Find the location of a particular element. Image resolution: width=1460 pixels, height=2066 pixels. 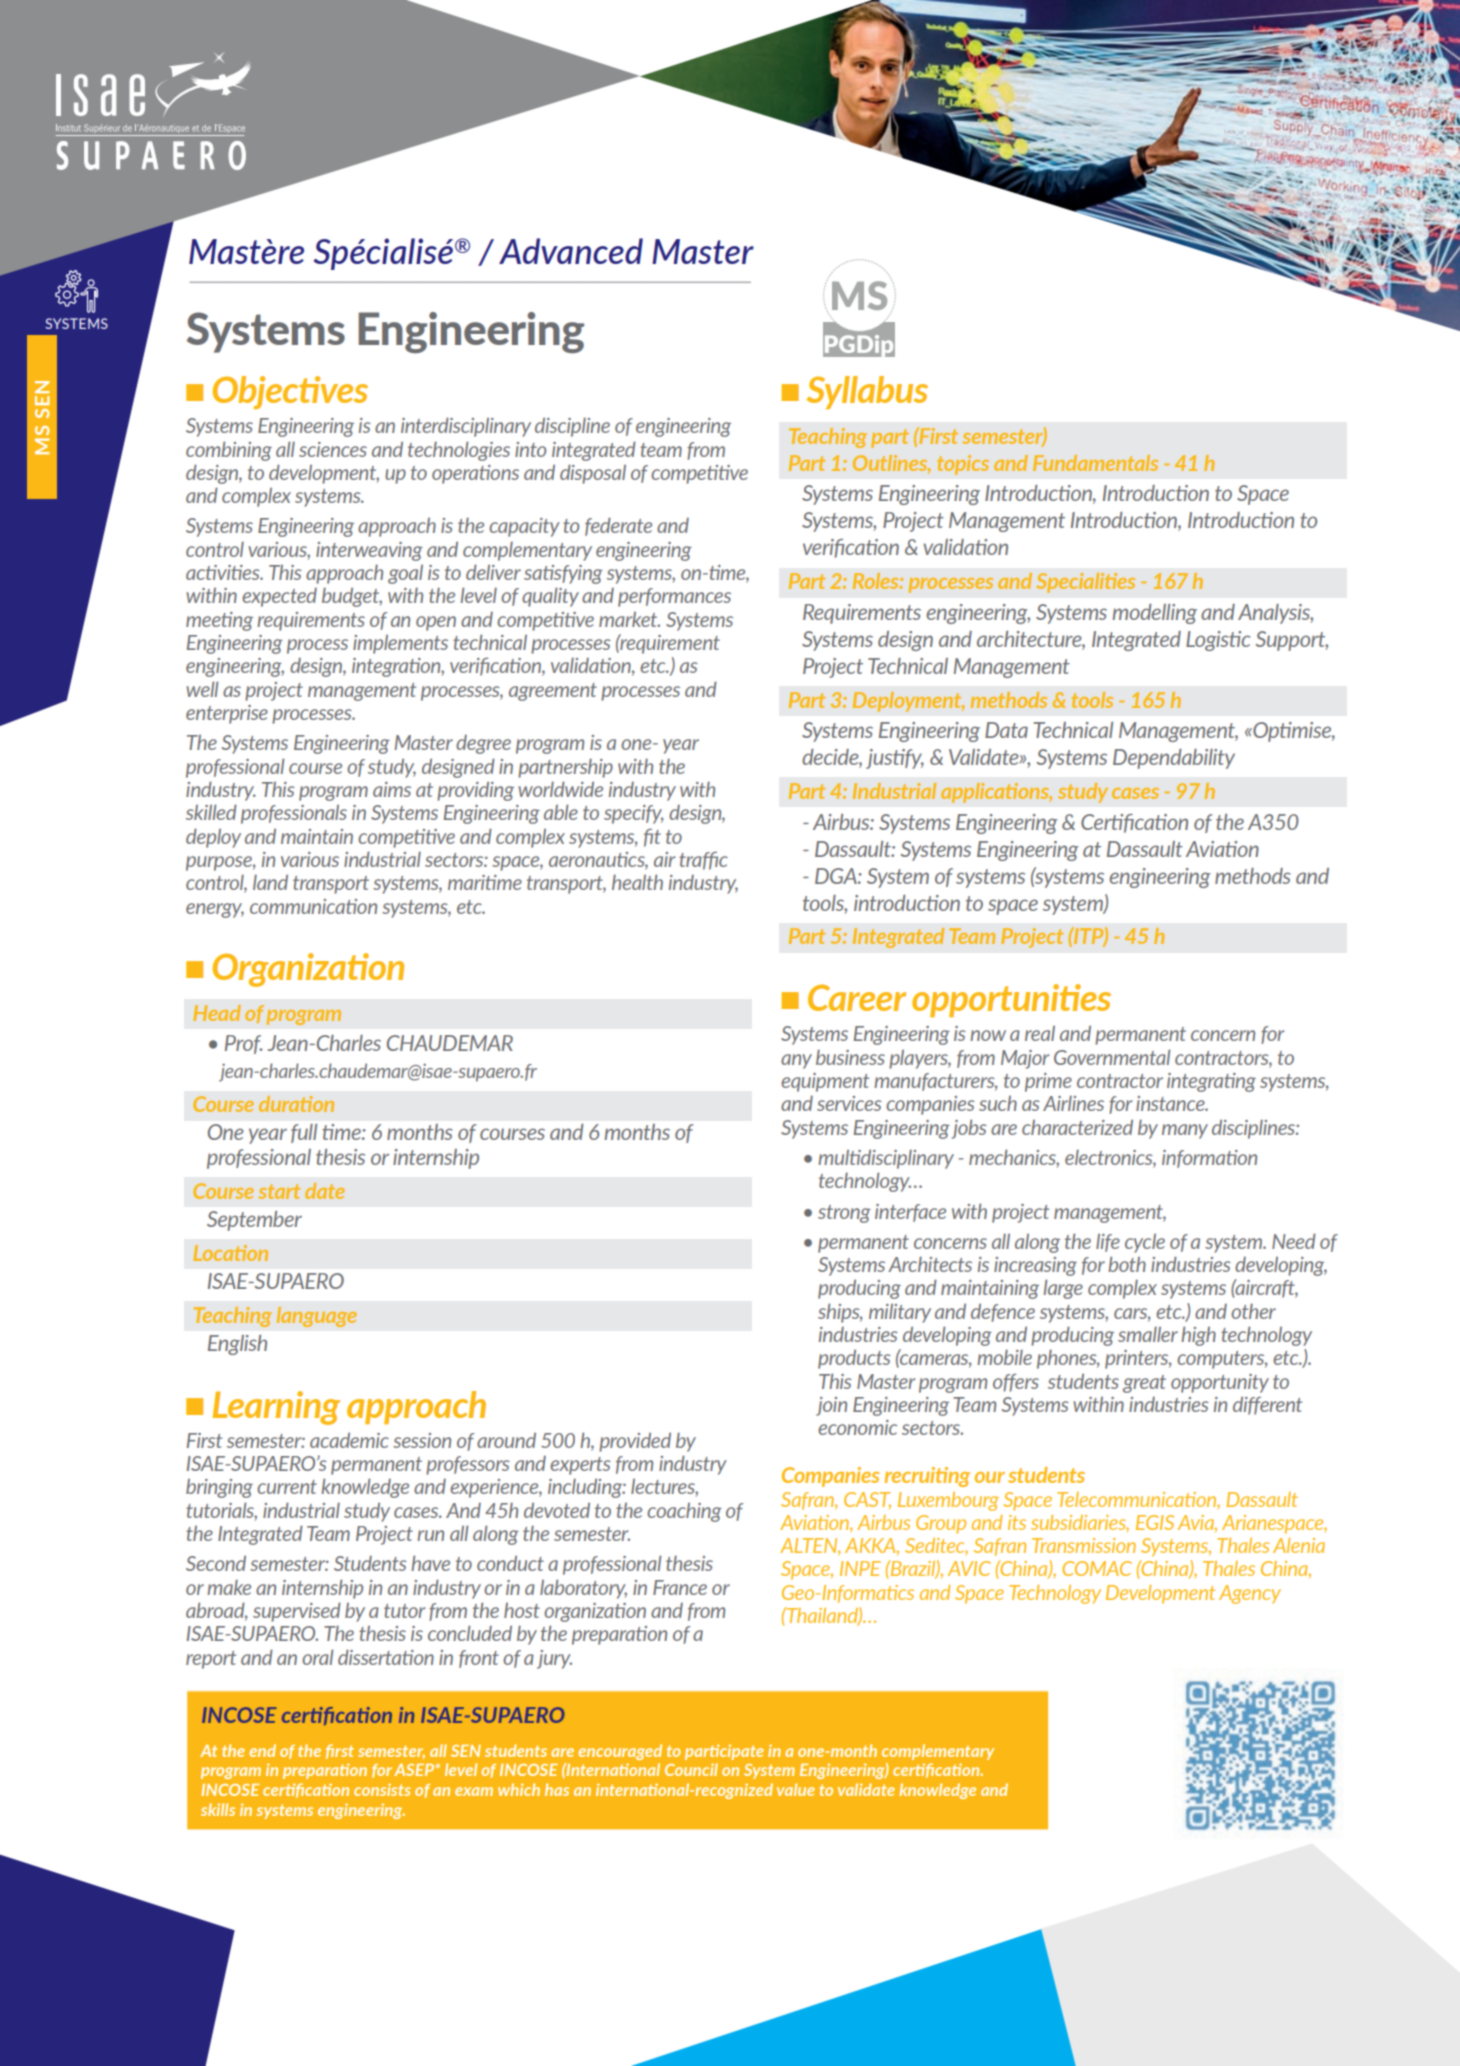

duration is located at coordinates (296, 1104).
